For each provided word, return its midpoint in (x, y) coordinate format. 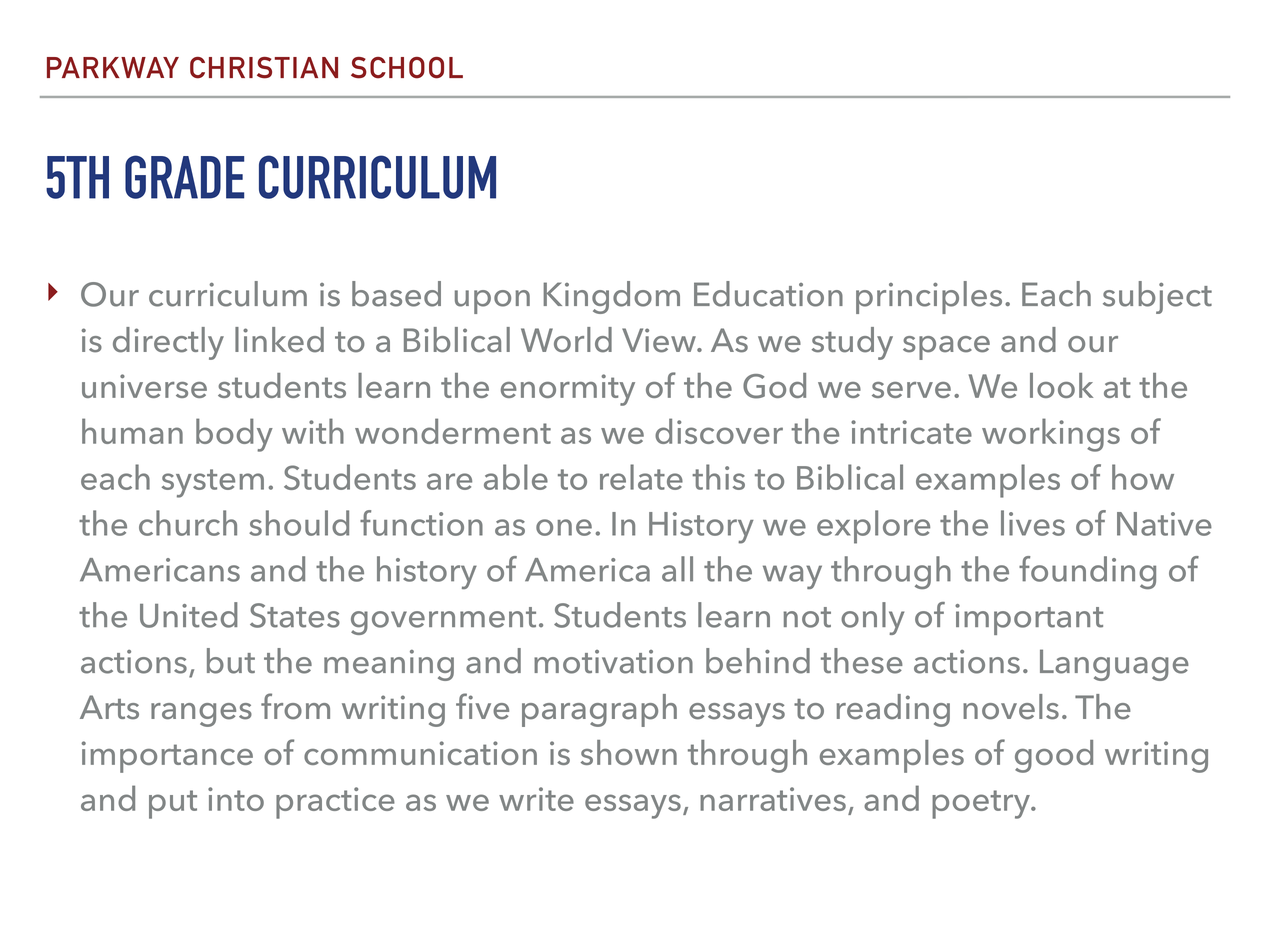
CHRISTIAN (264, 68)
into (236, 799)
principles (929, 297)
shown (629, 752)
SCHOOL (407, 68)
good (1054, 756)
